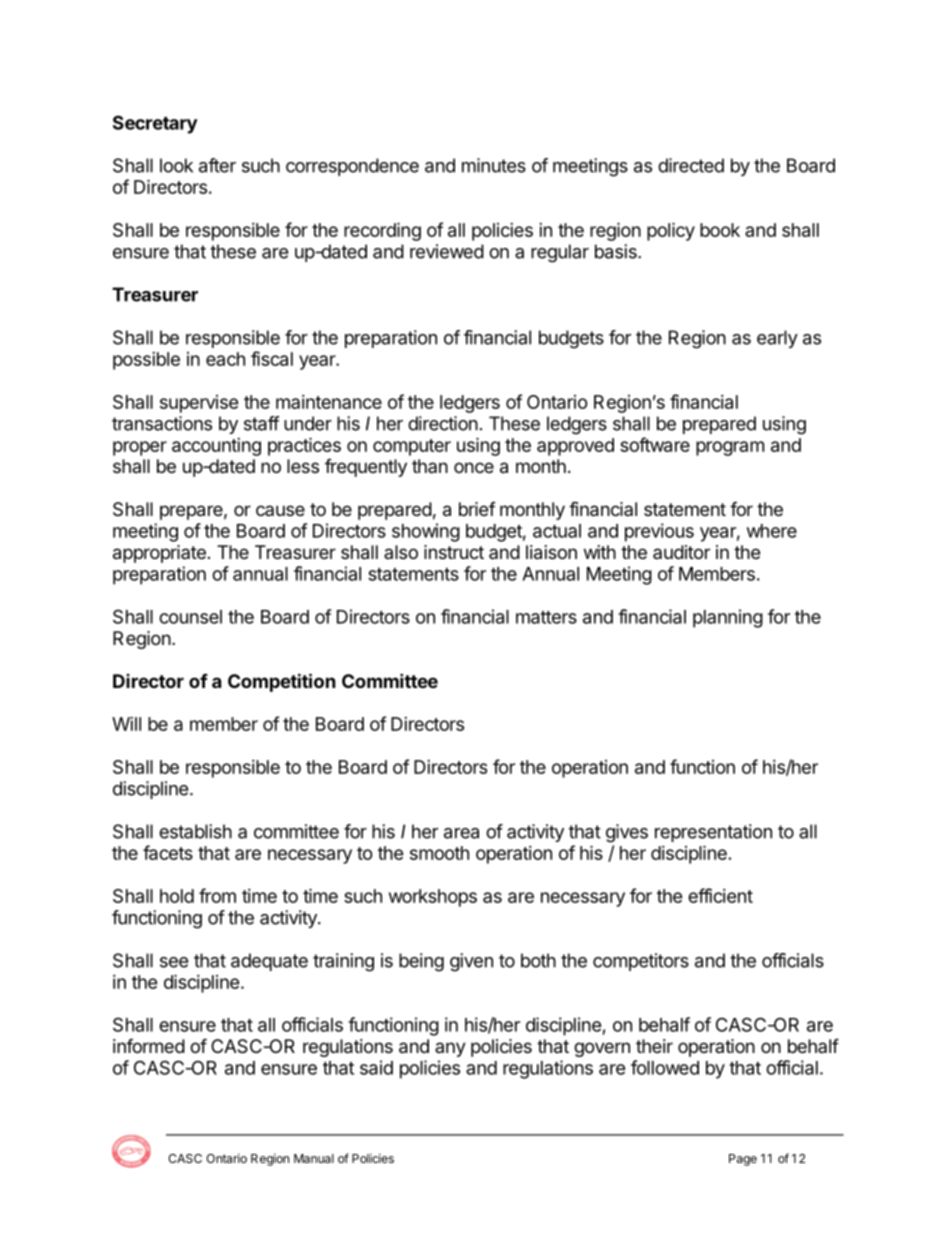 This image has width=952, height=1233. Describe the element at coordinates (454, 552) in the image. I see `instruct` at that location.
